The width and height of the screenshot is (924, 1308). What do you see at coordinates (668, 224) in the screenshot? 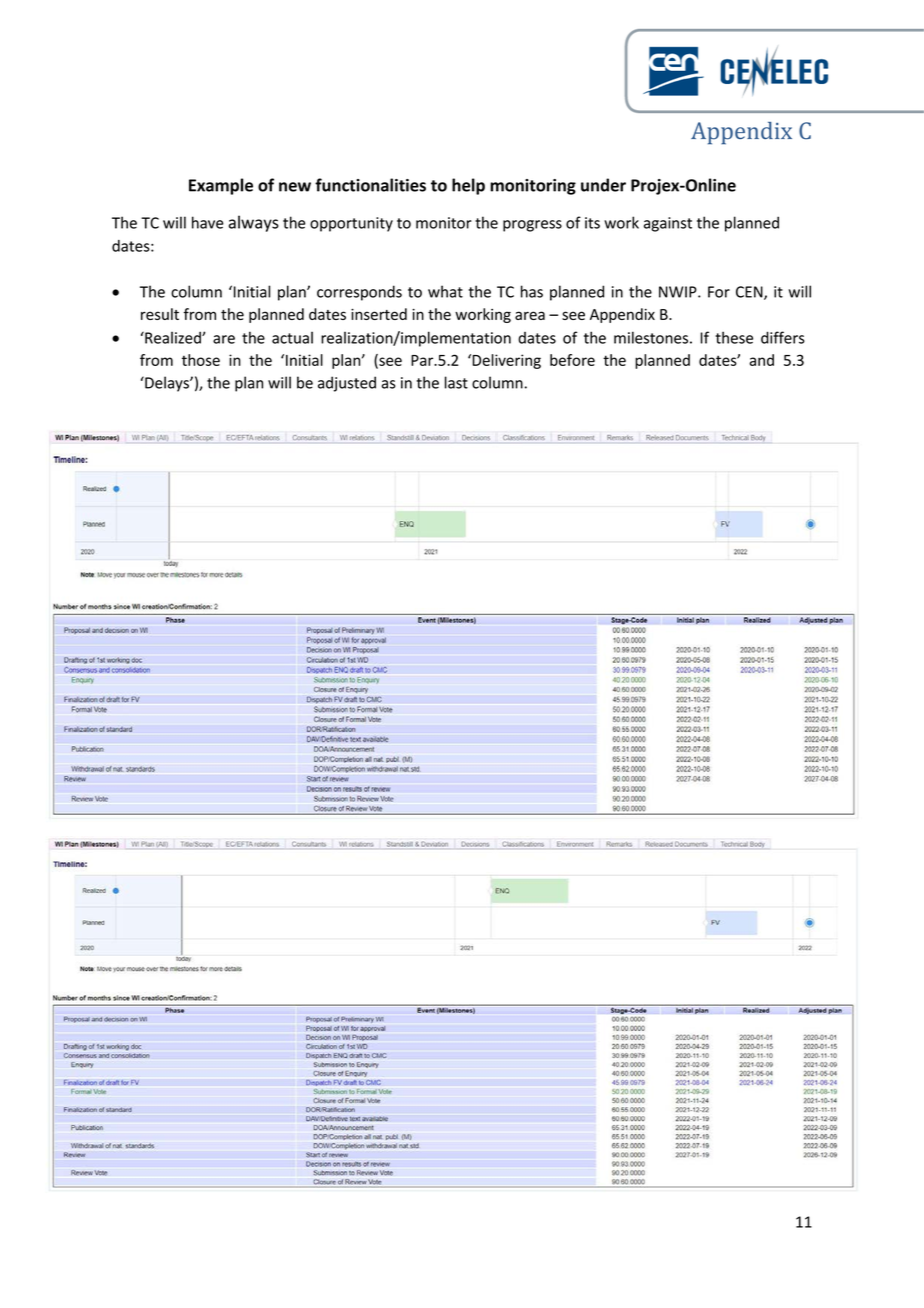
I see `against` at bounding box center [668, 224].
